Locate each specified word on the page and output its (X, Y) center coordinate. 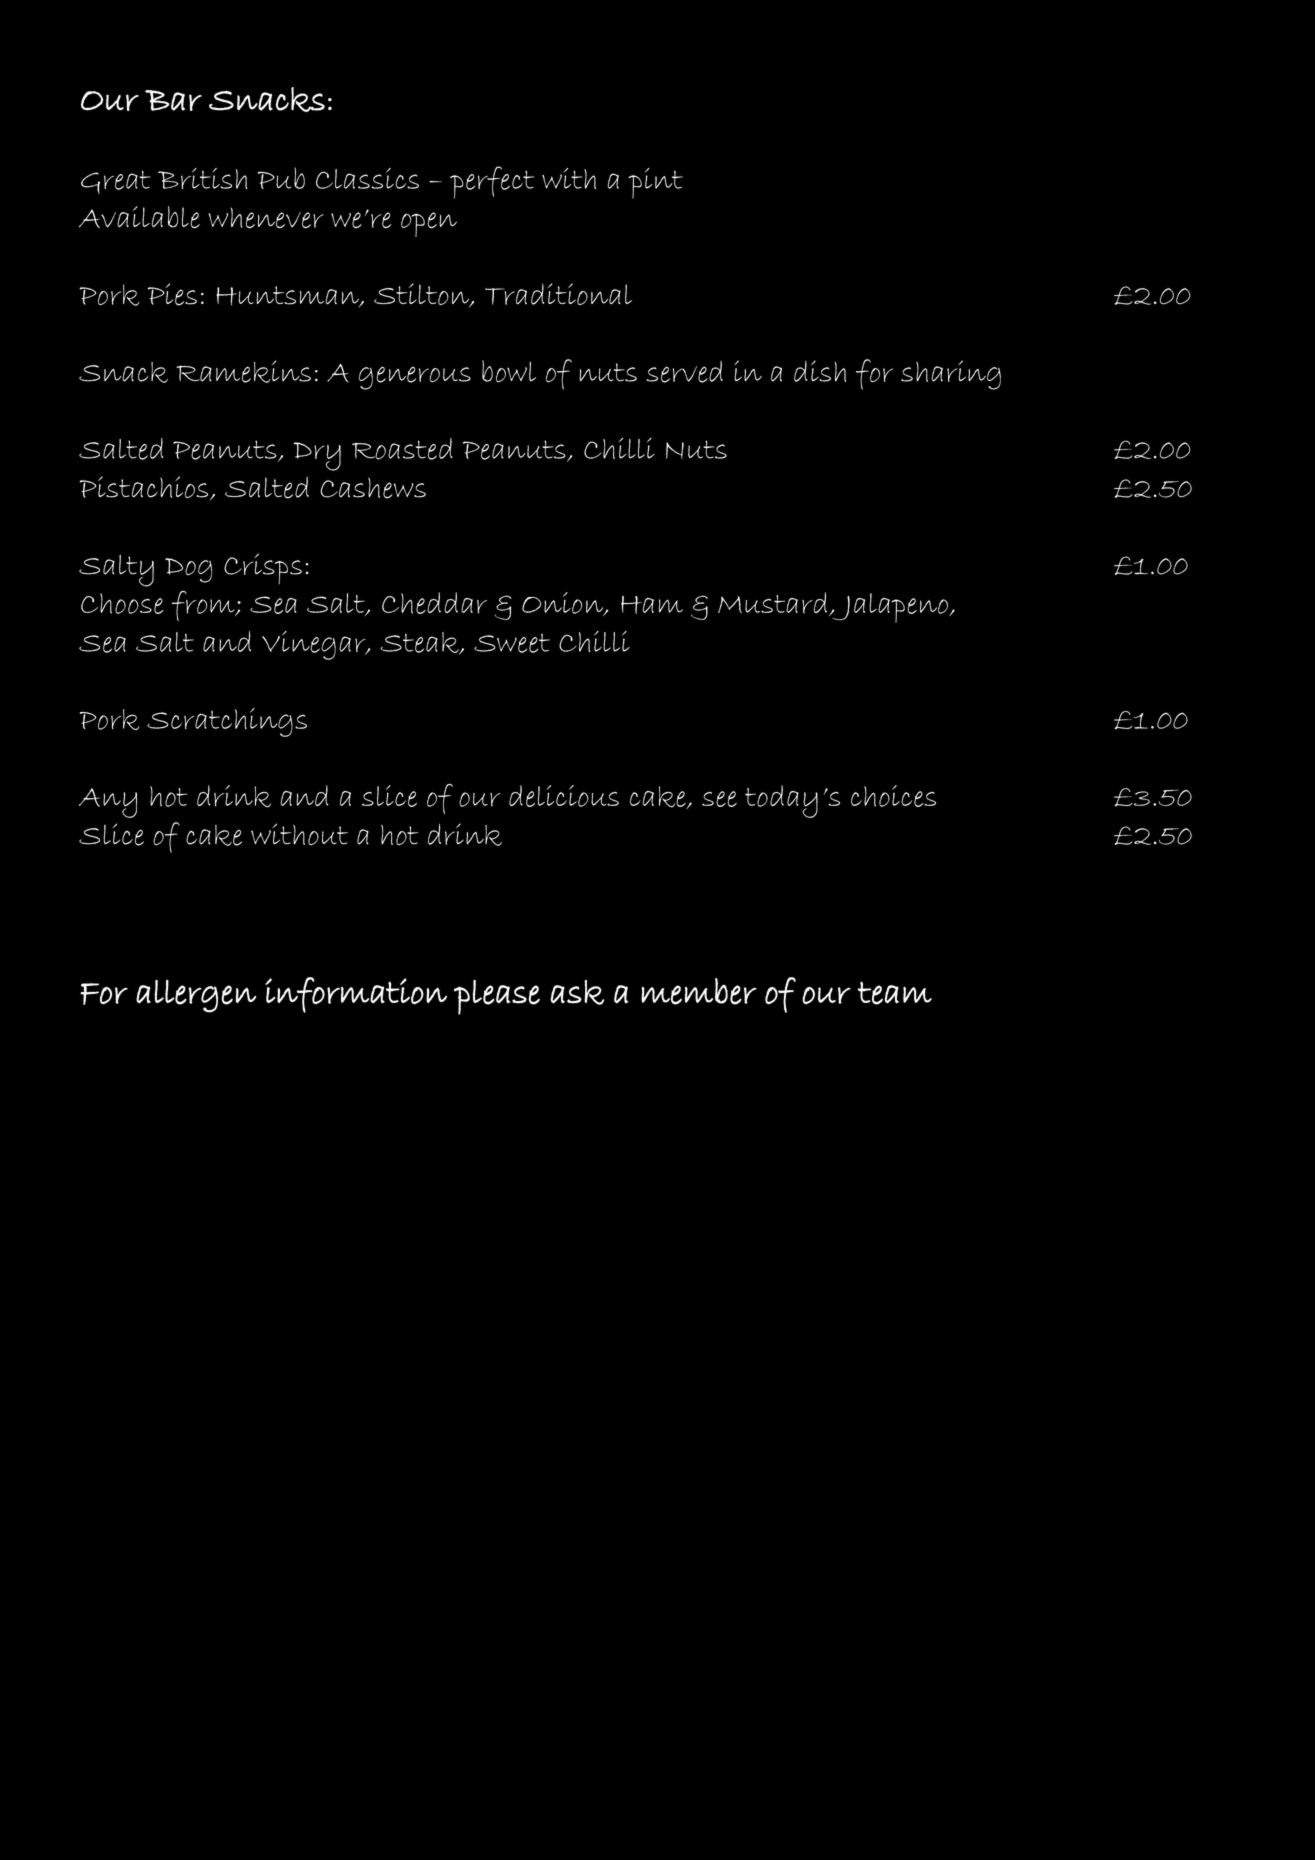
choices (893, 796)
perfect (492, 182)
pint (655, 183)
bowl (509, 371)
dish (820, 371)
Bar (173, 100)
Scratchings (227, 722)
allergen (196, 996)
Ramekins (243, 371)
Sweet (512, 643)
